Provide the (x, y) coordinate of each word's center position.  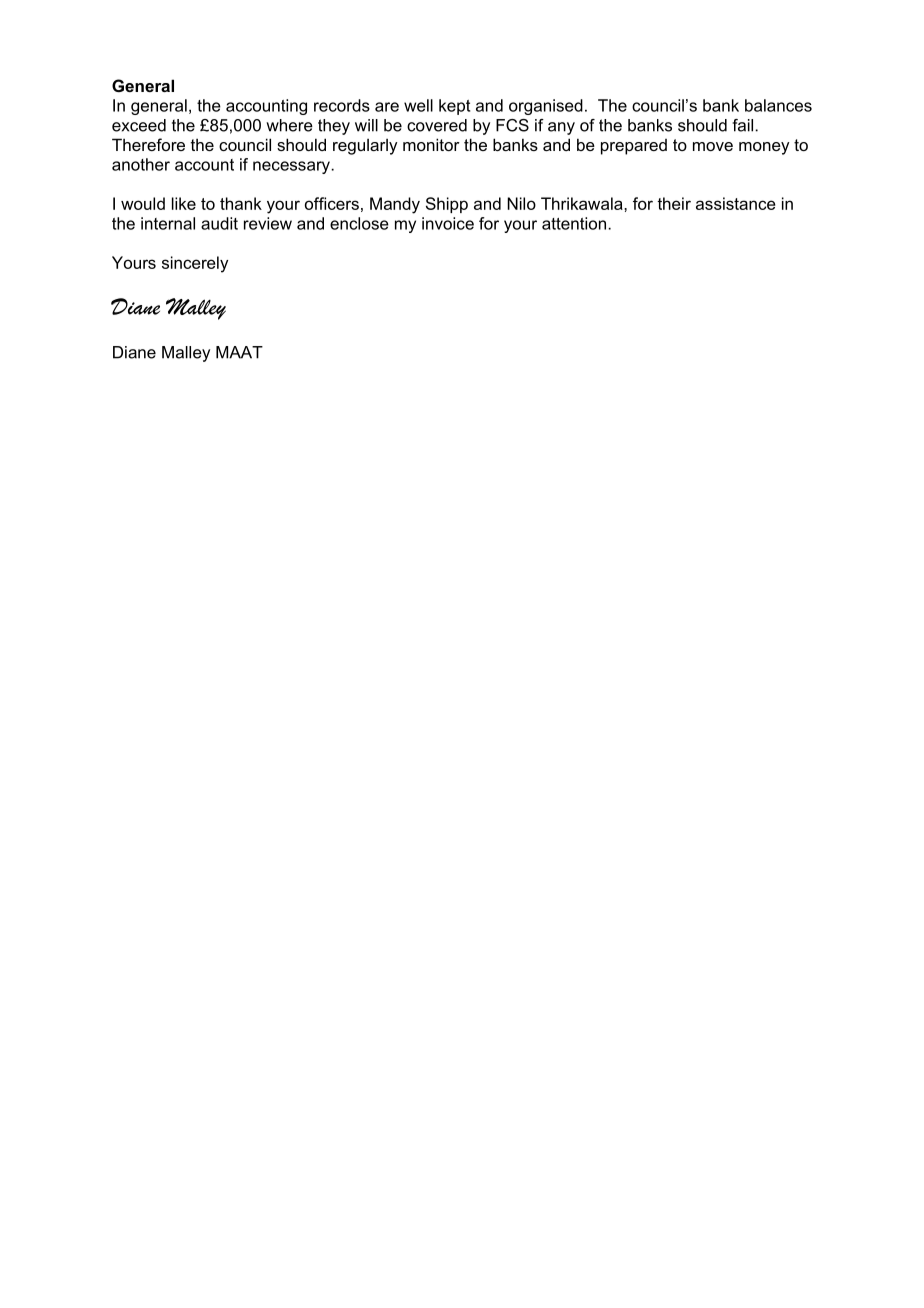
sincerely (195, 264)
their (674, 203)
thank (241, 203)
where (289, 125)
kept (454, 107)
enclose (359, 223)
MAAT (239, 352)
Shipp (447, 205)
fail (744, 125)
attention (574, 223)
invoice (448, 223)
